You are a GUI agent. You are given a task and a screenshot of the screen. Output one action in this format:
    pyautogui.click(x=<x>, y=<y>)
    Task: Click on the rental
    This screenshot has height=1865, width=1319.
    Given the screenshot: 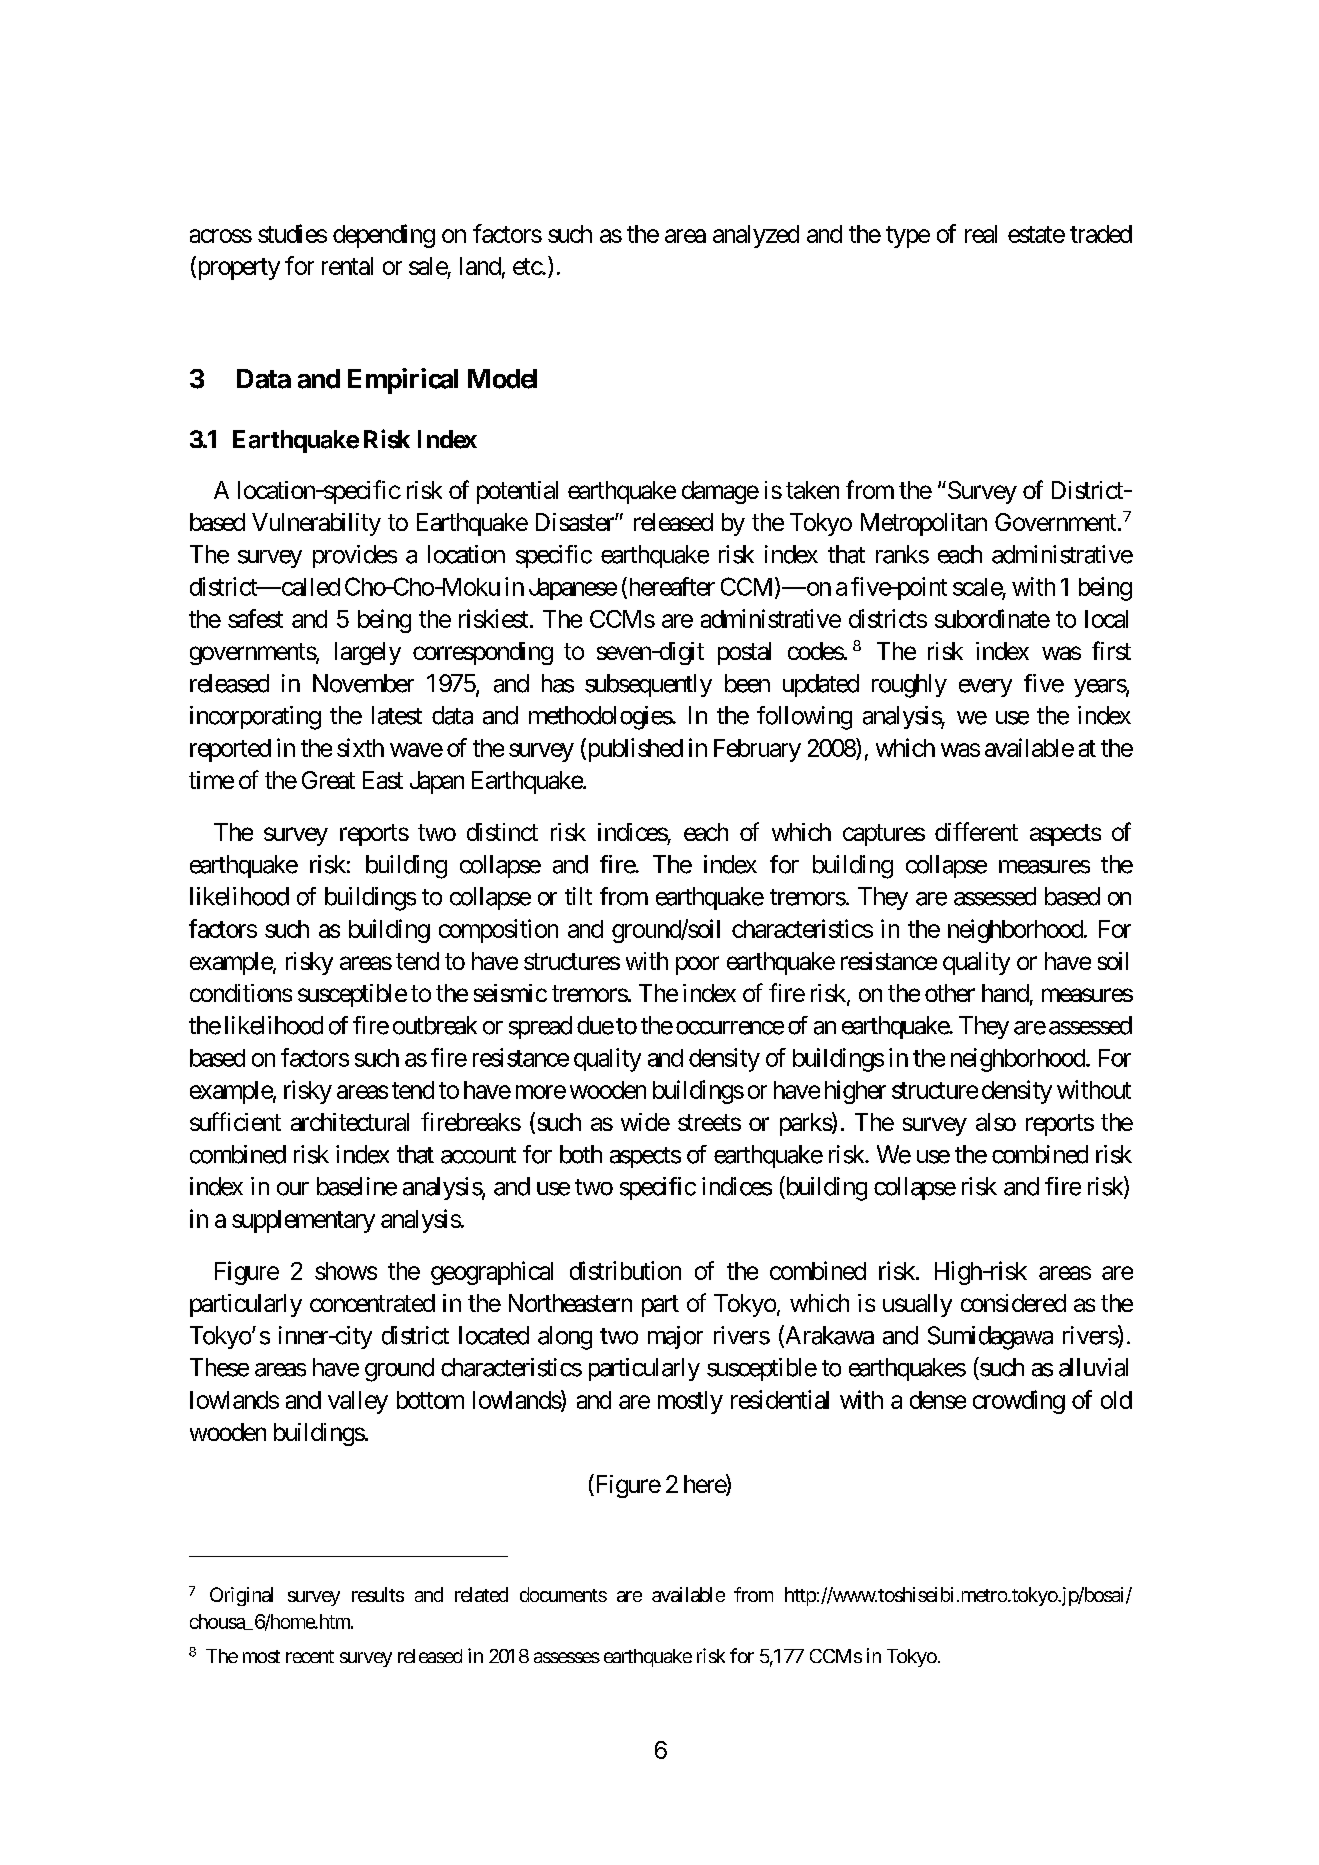 What is the action you would take?
    pyautogui.click(x=347, y=266)
